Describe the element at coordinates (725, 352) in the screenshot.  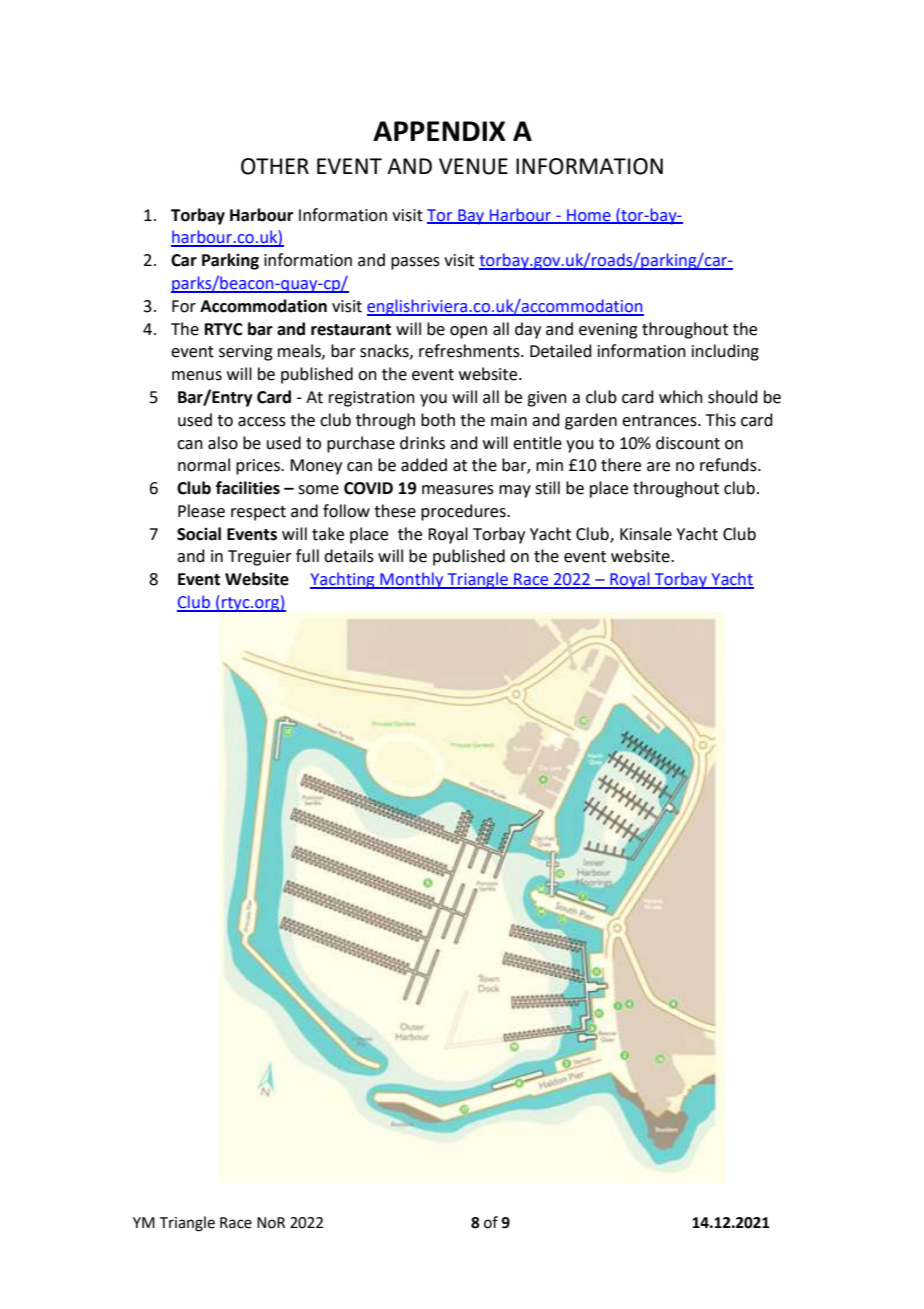
I see `including` at that location.
